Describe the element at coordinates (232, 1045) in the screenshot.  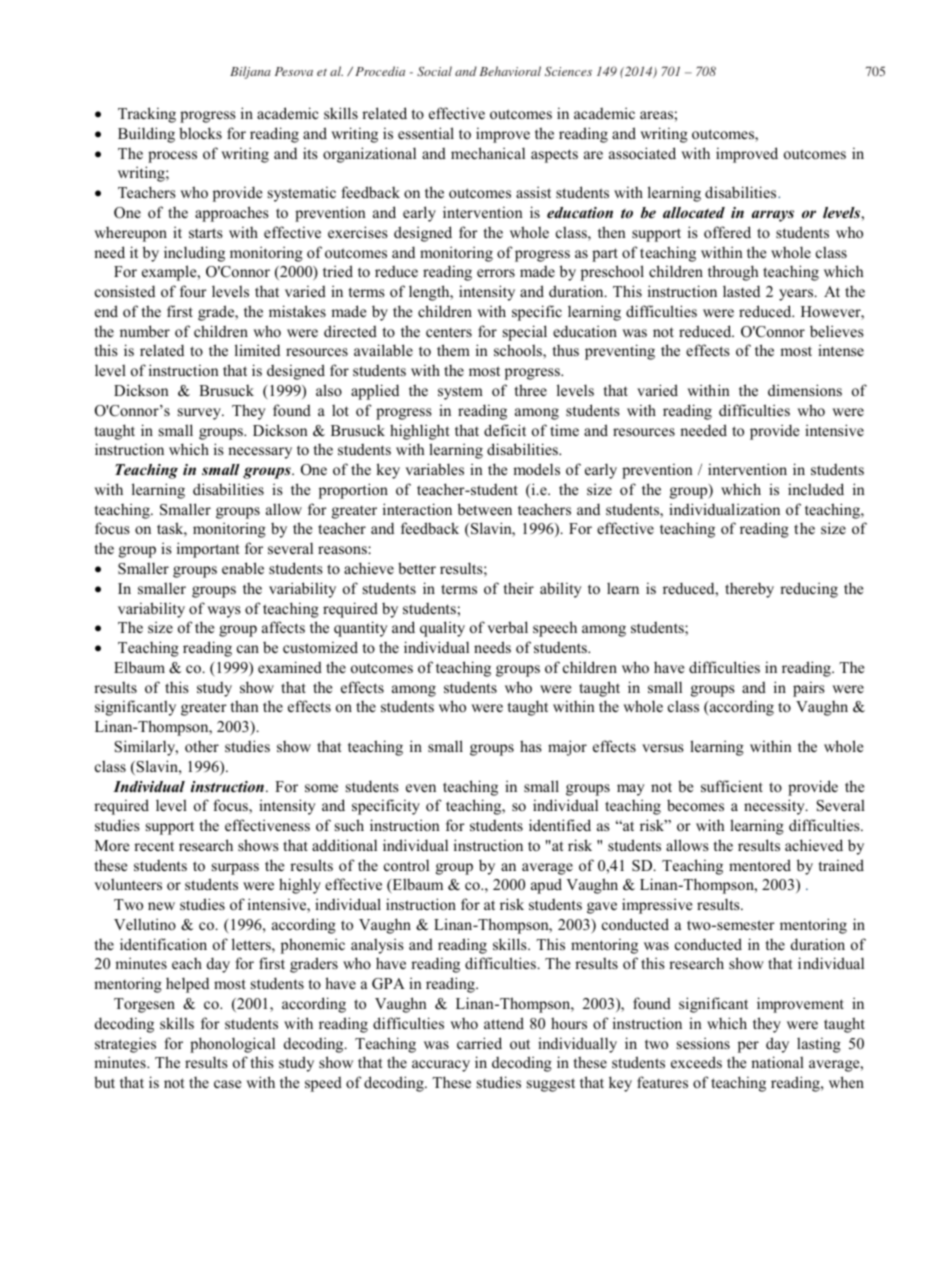
I see `phonological` at that location.
